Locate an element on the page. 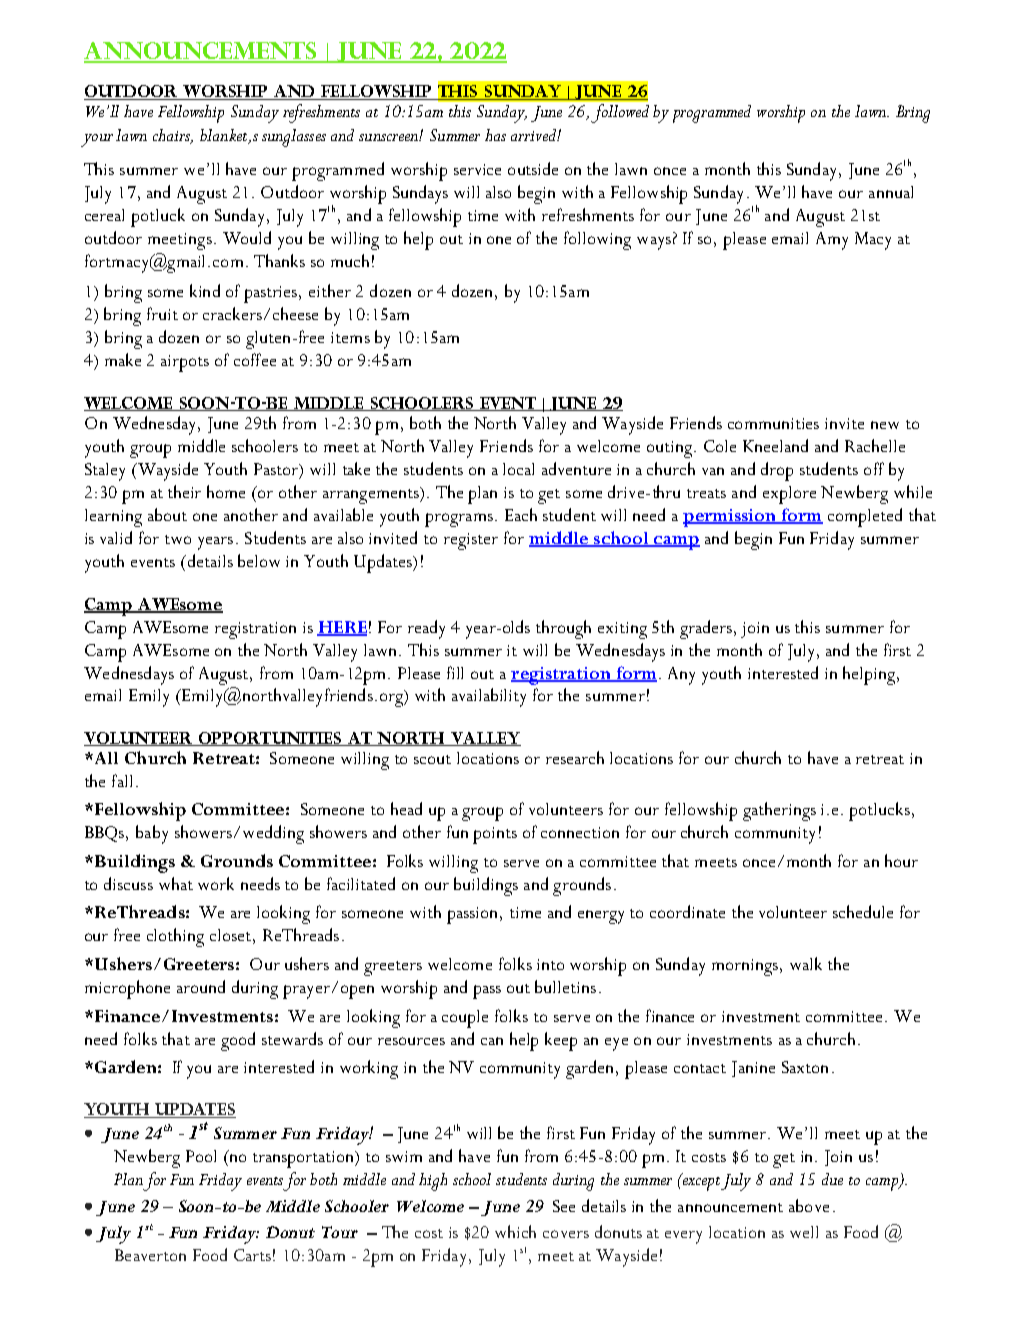 The image size is (1021, 1321). Beaverton is located at coordinates (150, 1255).
